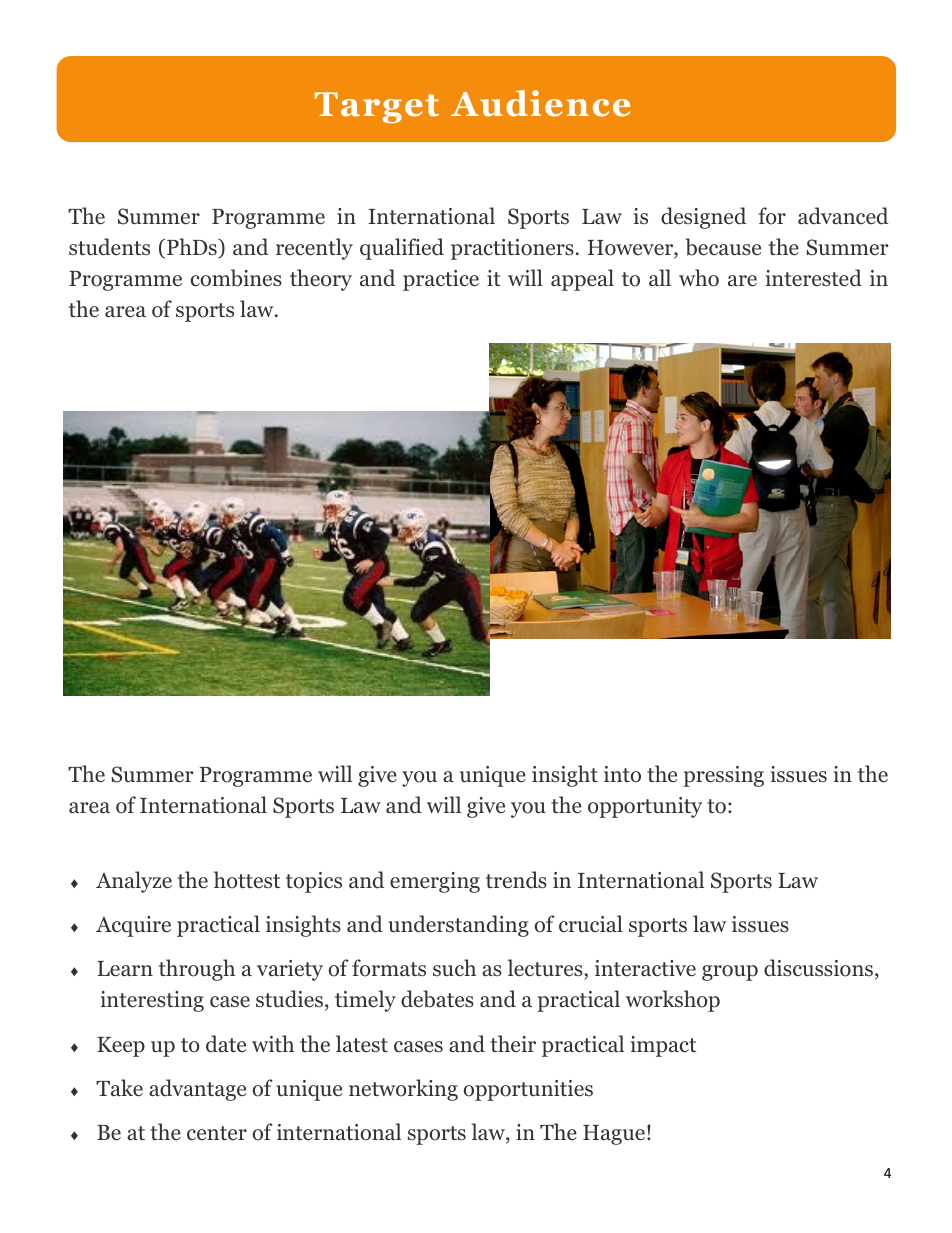  What do you see at coordinates (814, 278) in the page?
I see `interested` at bounding box center [814, 278].
